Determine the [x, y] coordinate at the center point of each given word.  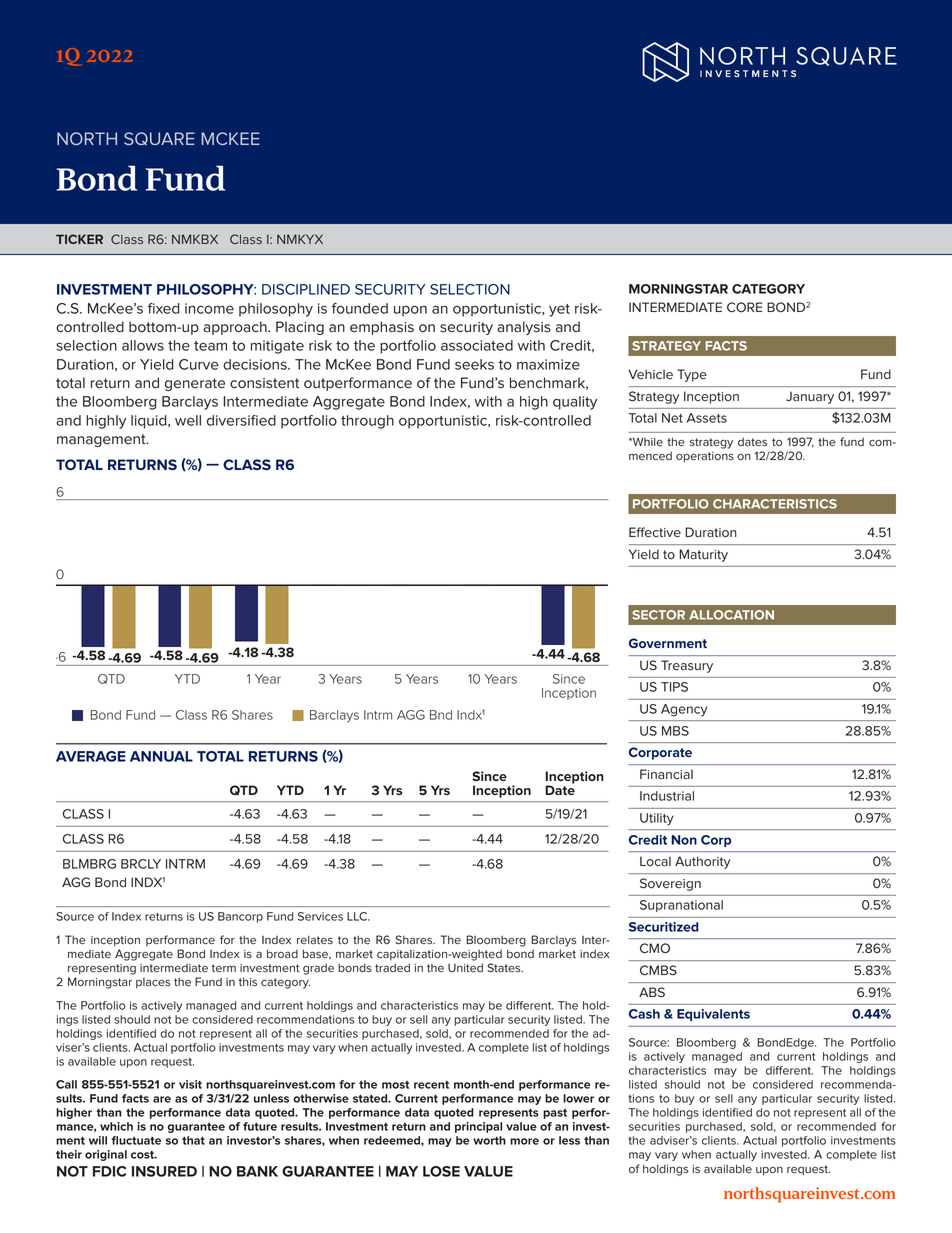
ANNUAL [161, 756]
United [465, 967]
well [188, 420]
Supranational [681, 906]
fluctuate [136, 1140]
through [367, 422]
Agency [684, 710]
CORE [745, 307]
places [153, 983]
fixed [163, 308]
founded [360, 308]
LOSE [441, 1171]
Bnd [441, 715]
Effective [655, 532]
